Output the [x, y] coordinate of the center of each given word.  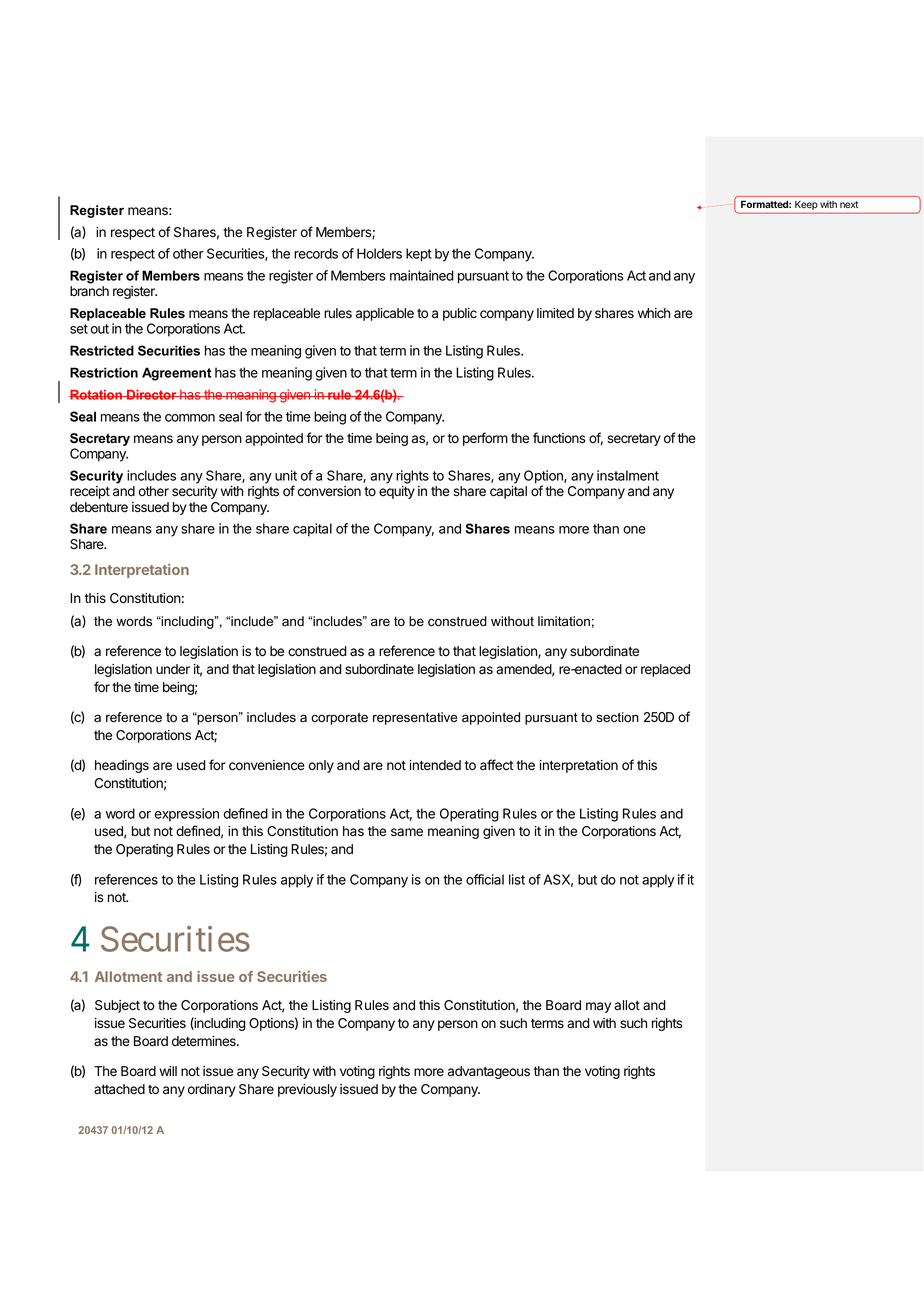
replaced [665, 670]
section [617, 717]
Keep [806, 205]
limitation [564, 621]
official [485, 879]
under [173, 669]
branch [89, 291]
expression [187, 815]
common [190, 418]
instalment [628, 475]
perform [485, 439]
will [168, 1071]
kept [419, 255]
